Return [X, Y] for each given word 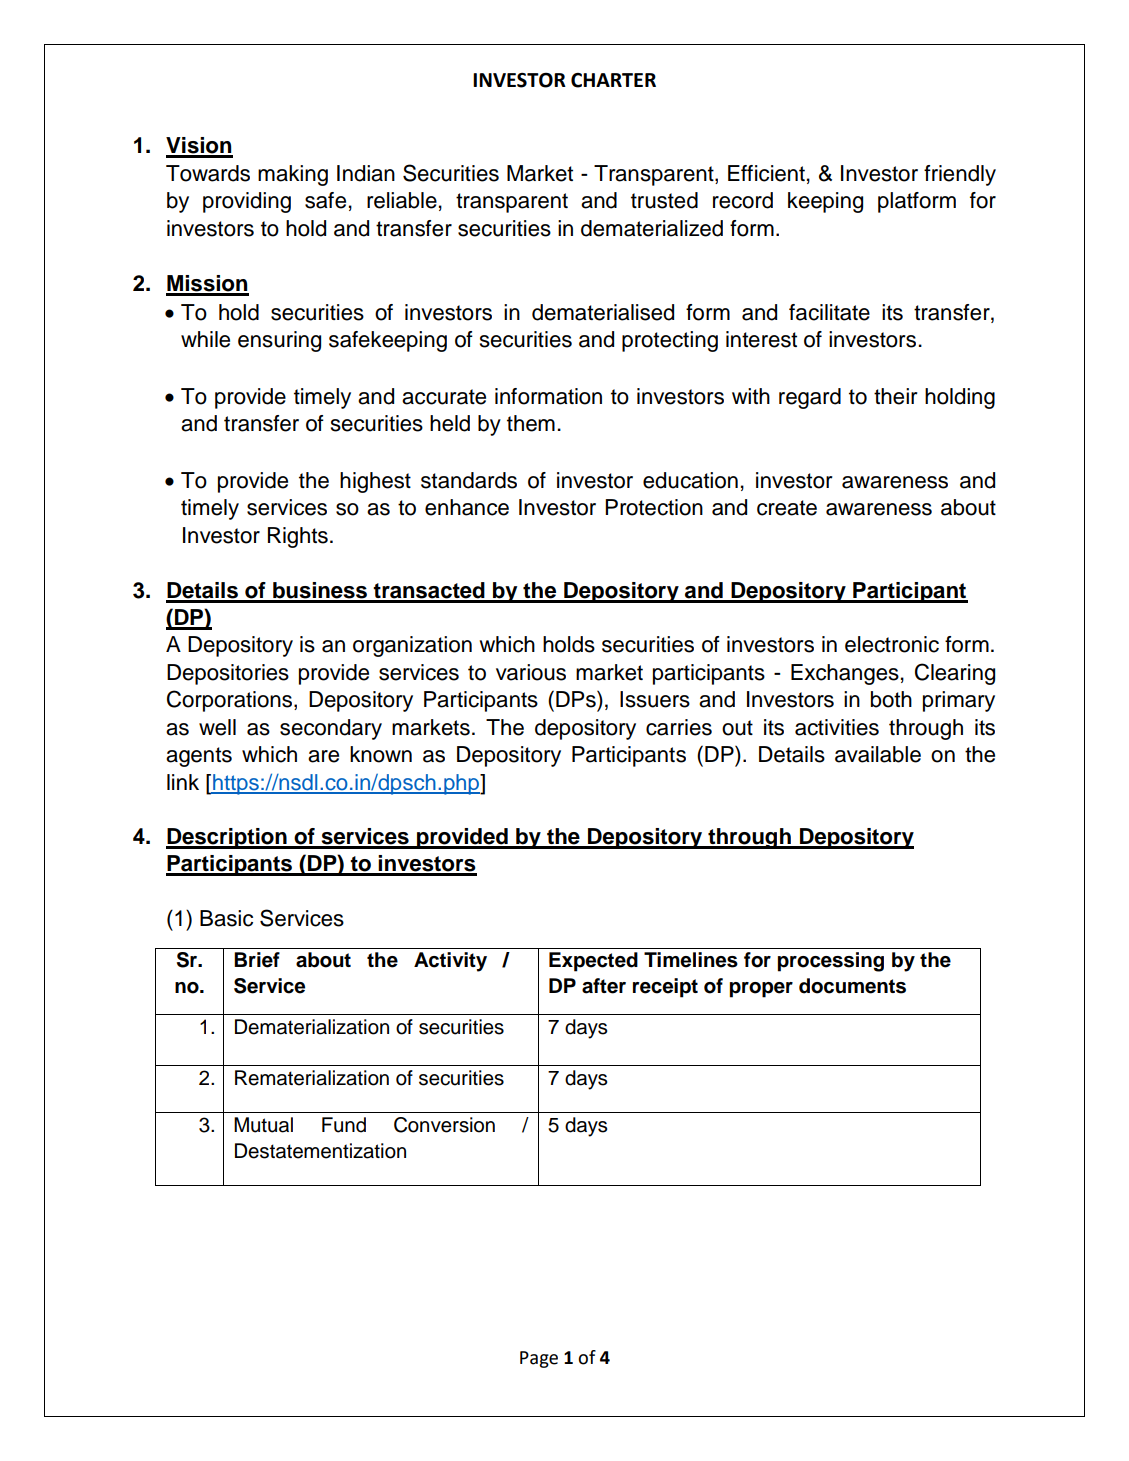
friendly [960, 175]
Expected [593, 962]
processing [831, 962]
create [787, 508]
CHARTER [613, 80]
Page [539, 1359]
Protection [654, 507]
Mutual [263, 1125]
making [293, 175]
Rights [298, 537]
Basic [226, 918]
